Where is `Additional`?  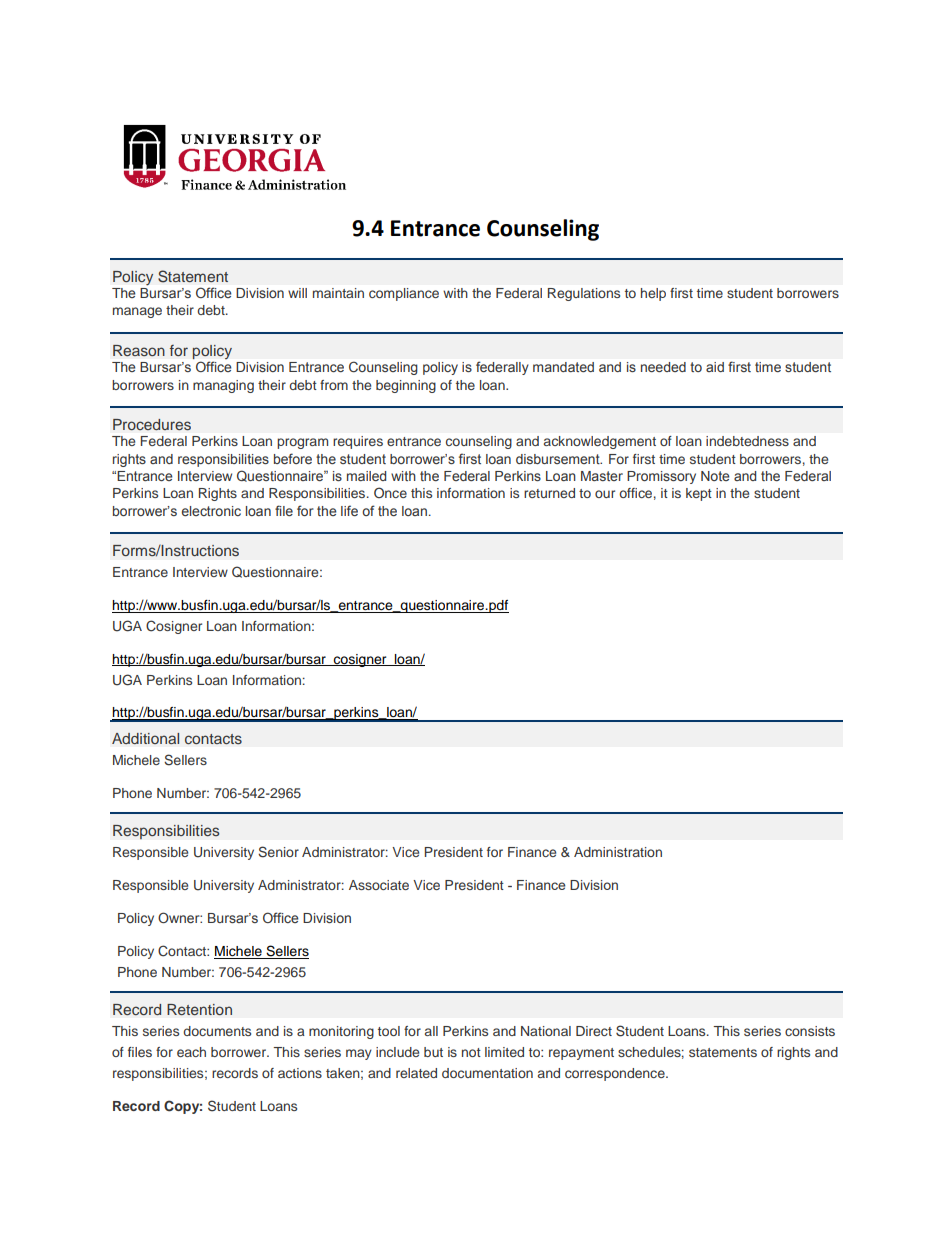
Additional is located at coordinates (145, 738).
